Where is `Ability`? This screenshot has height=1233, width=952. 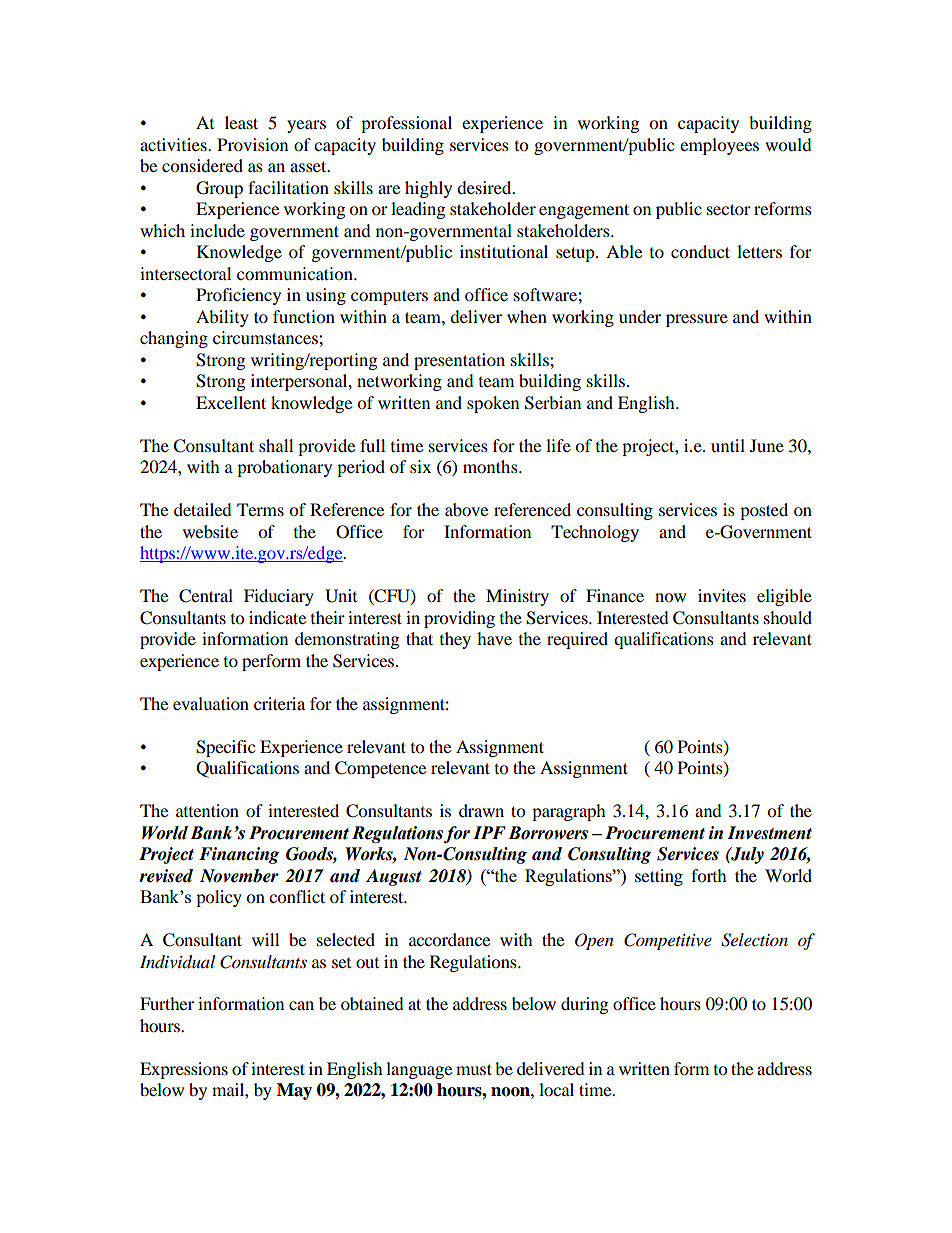
Ability is located at coordinates (222, 318).
